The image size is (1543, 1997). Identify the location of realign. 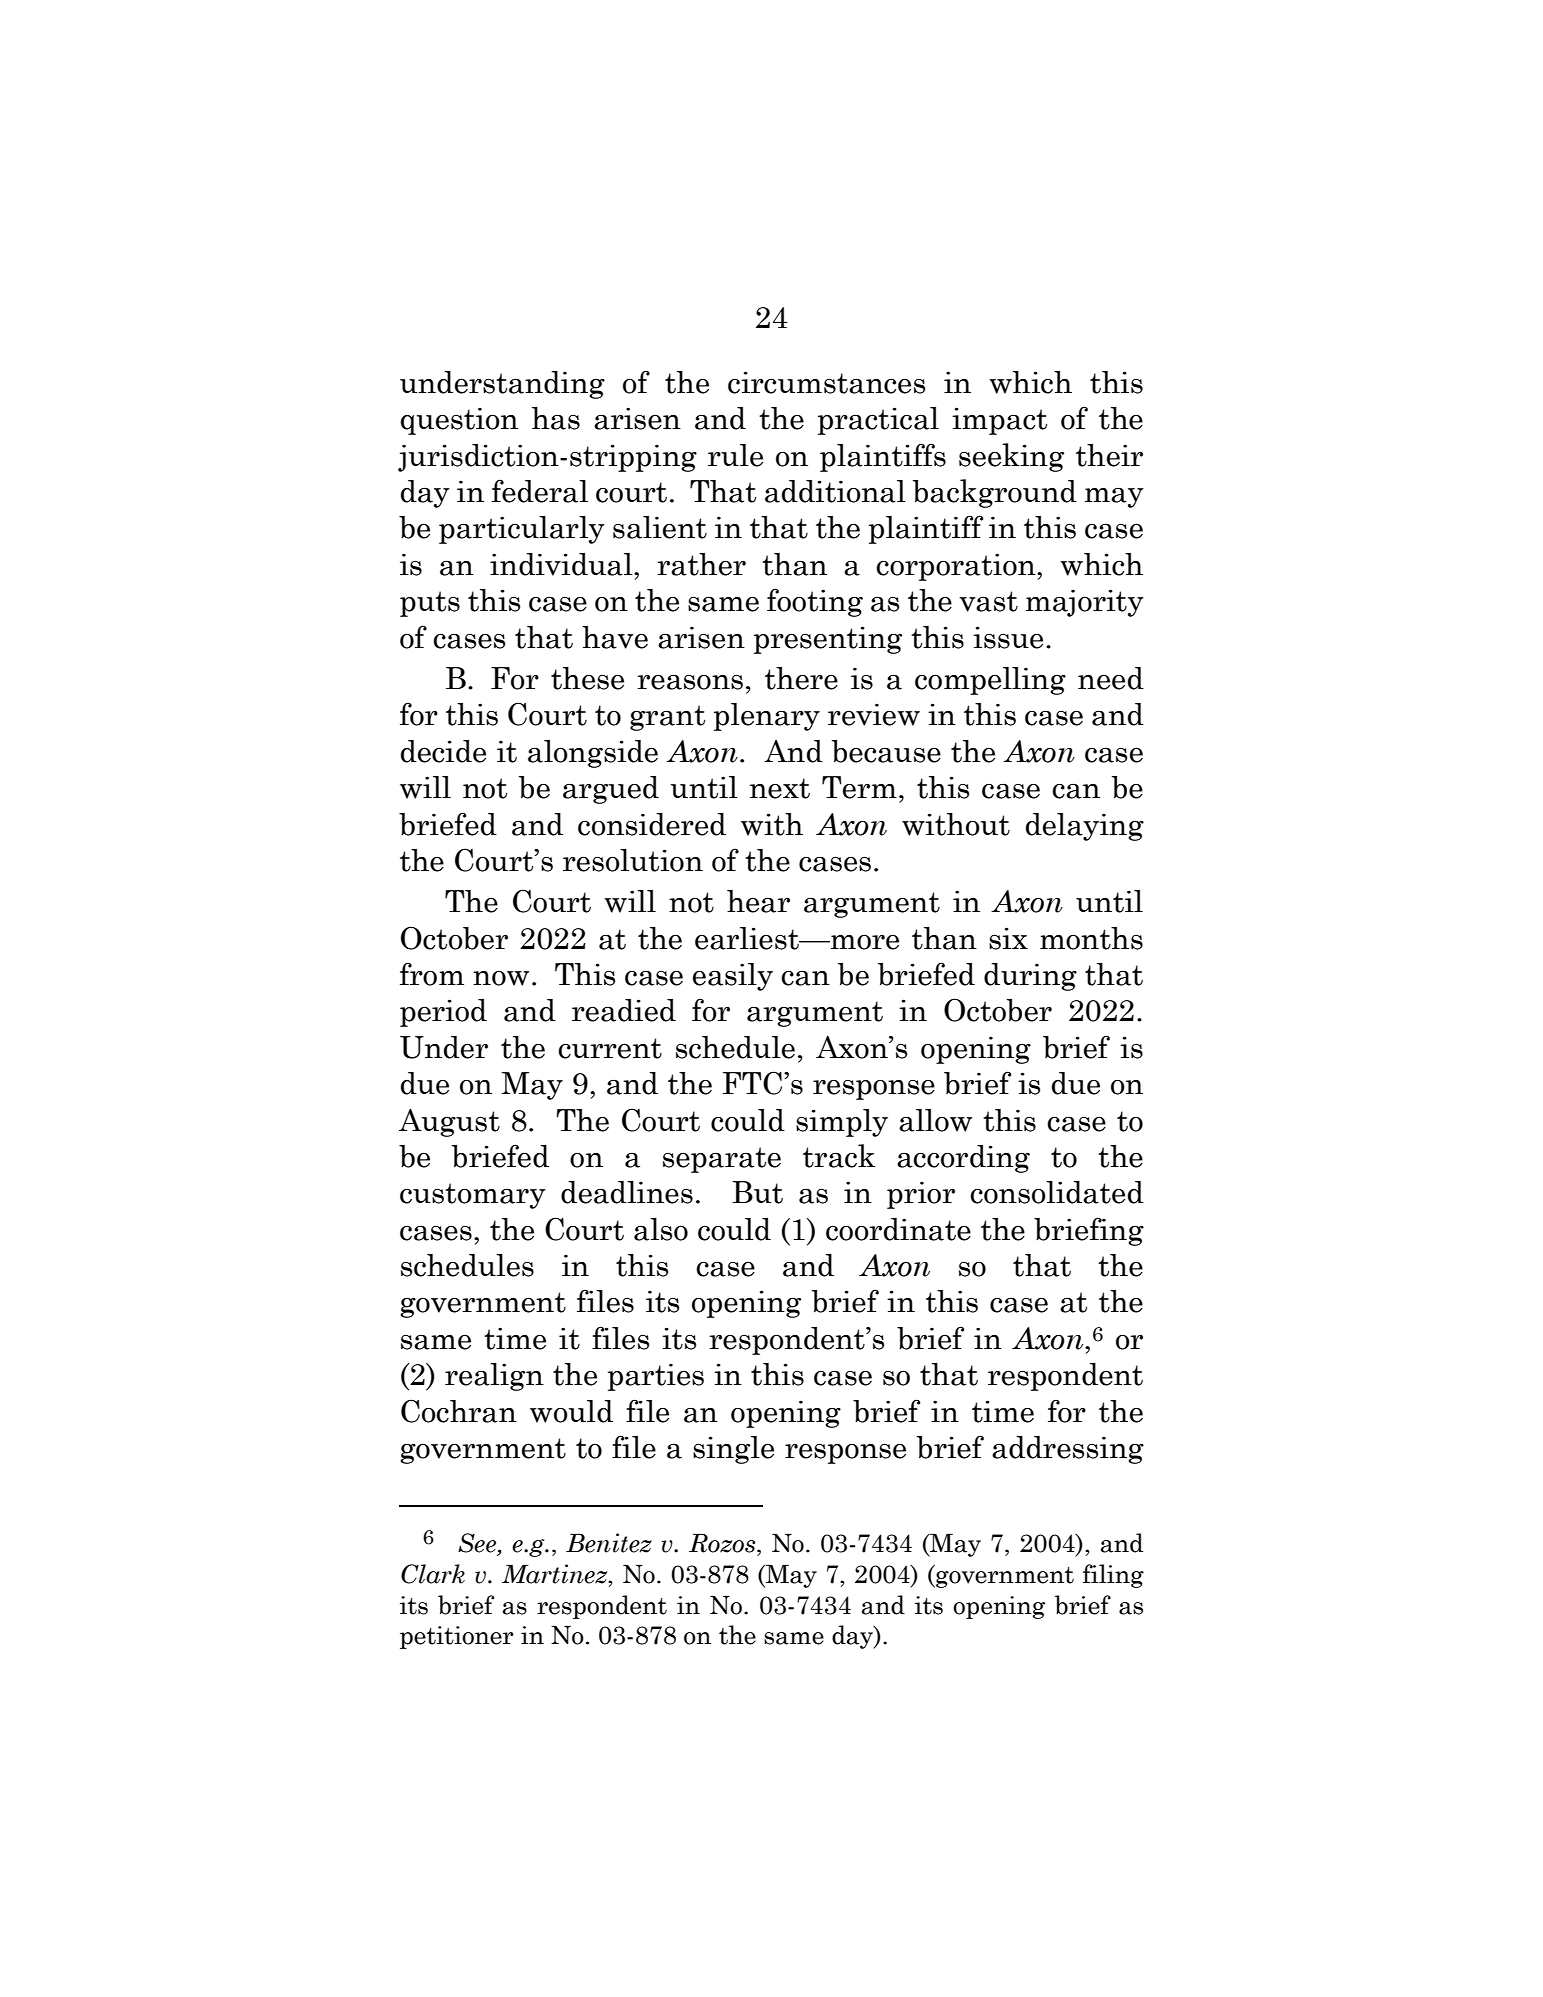
(494, 1377).
